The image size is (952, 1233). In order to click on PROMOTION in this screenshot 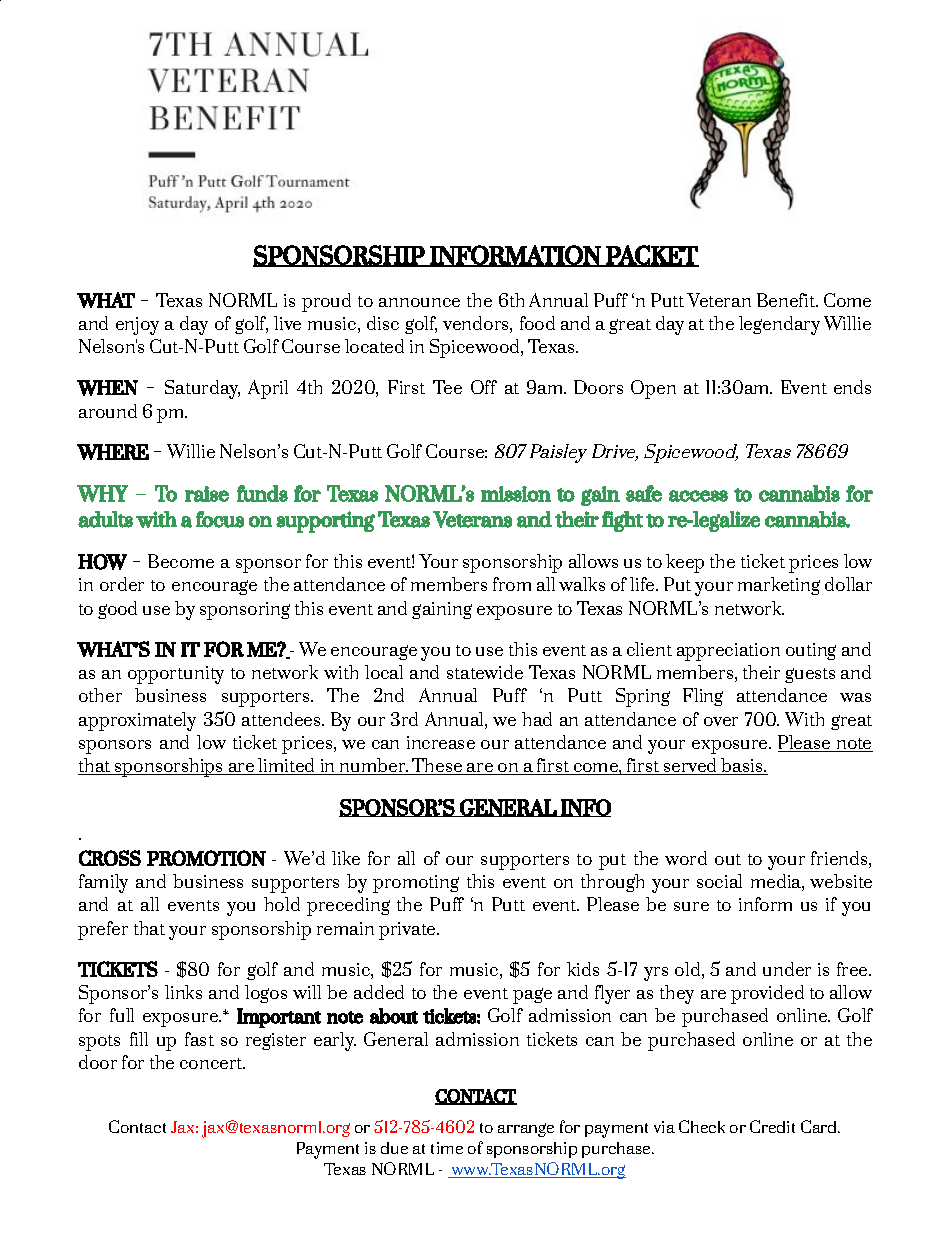, I will do `click(206, 858)`.
